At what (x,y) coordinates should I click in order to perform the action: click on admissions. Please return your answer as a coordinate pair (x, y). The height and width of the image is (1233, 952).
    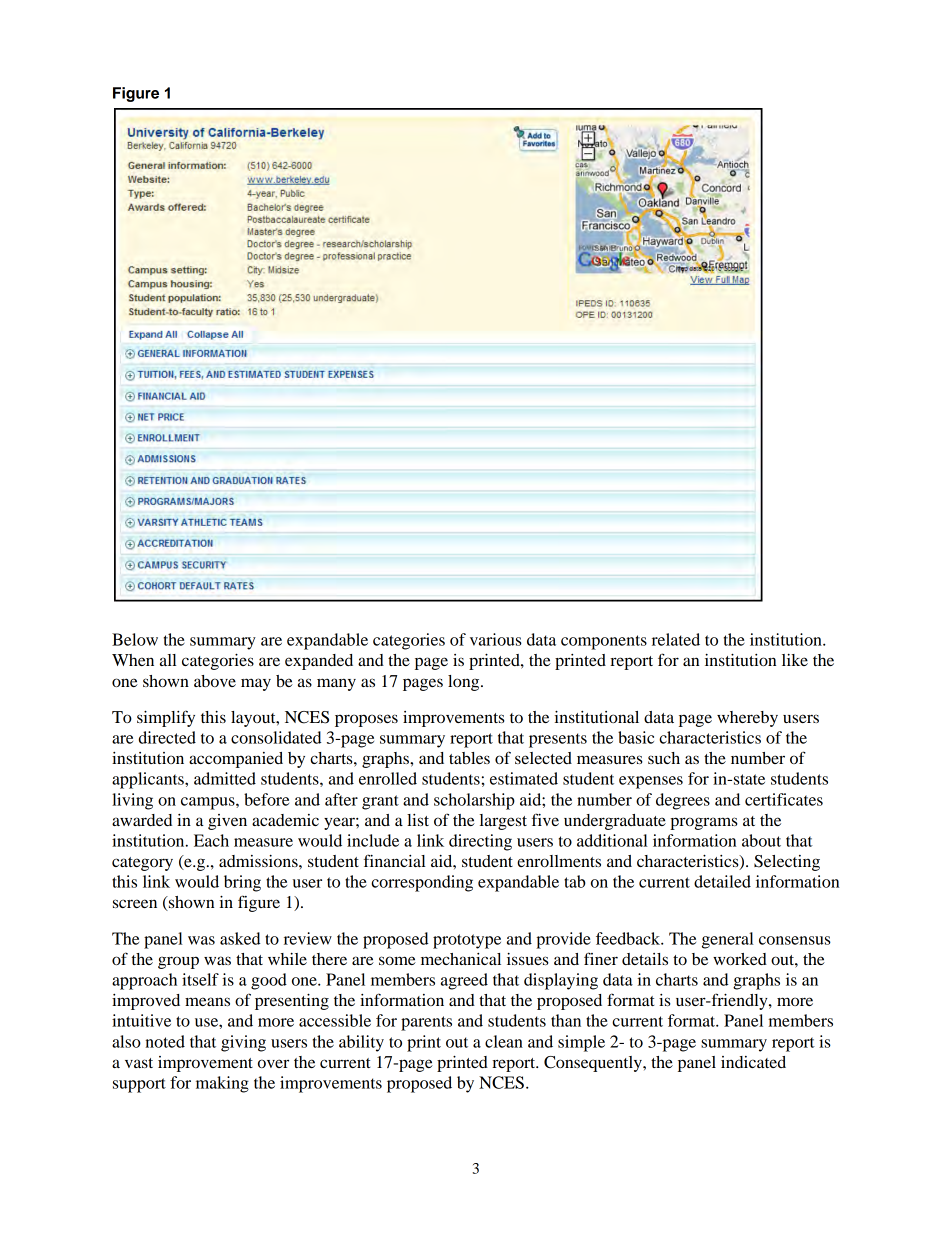
    Looking at the image, I should click on (259, 861).
